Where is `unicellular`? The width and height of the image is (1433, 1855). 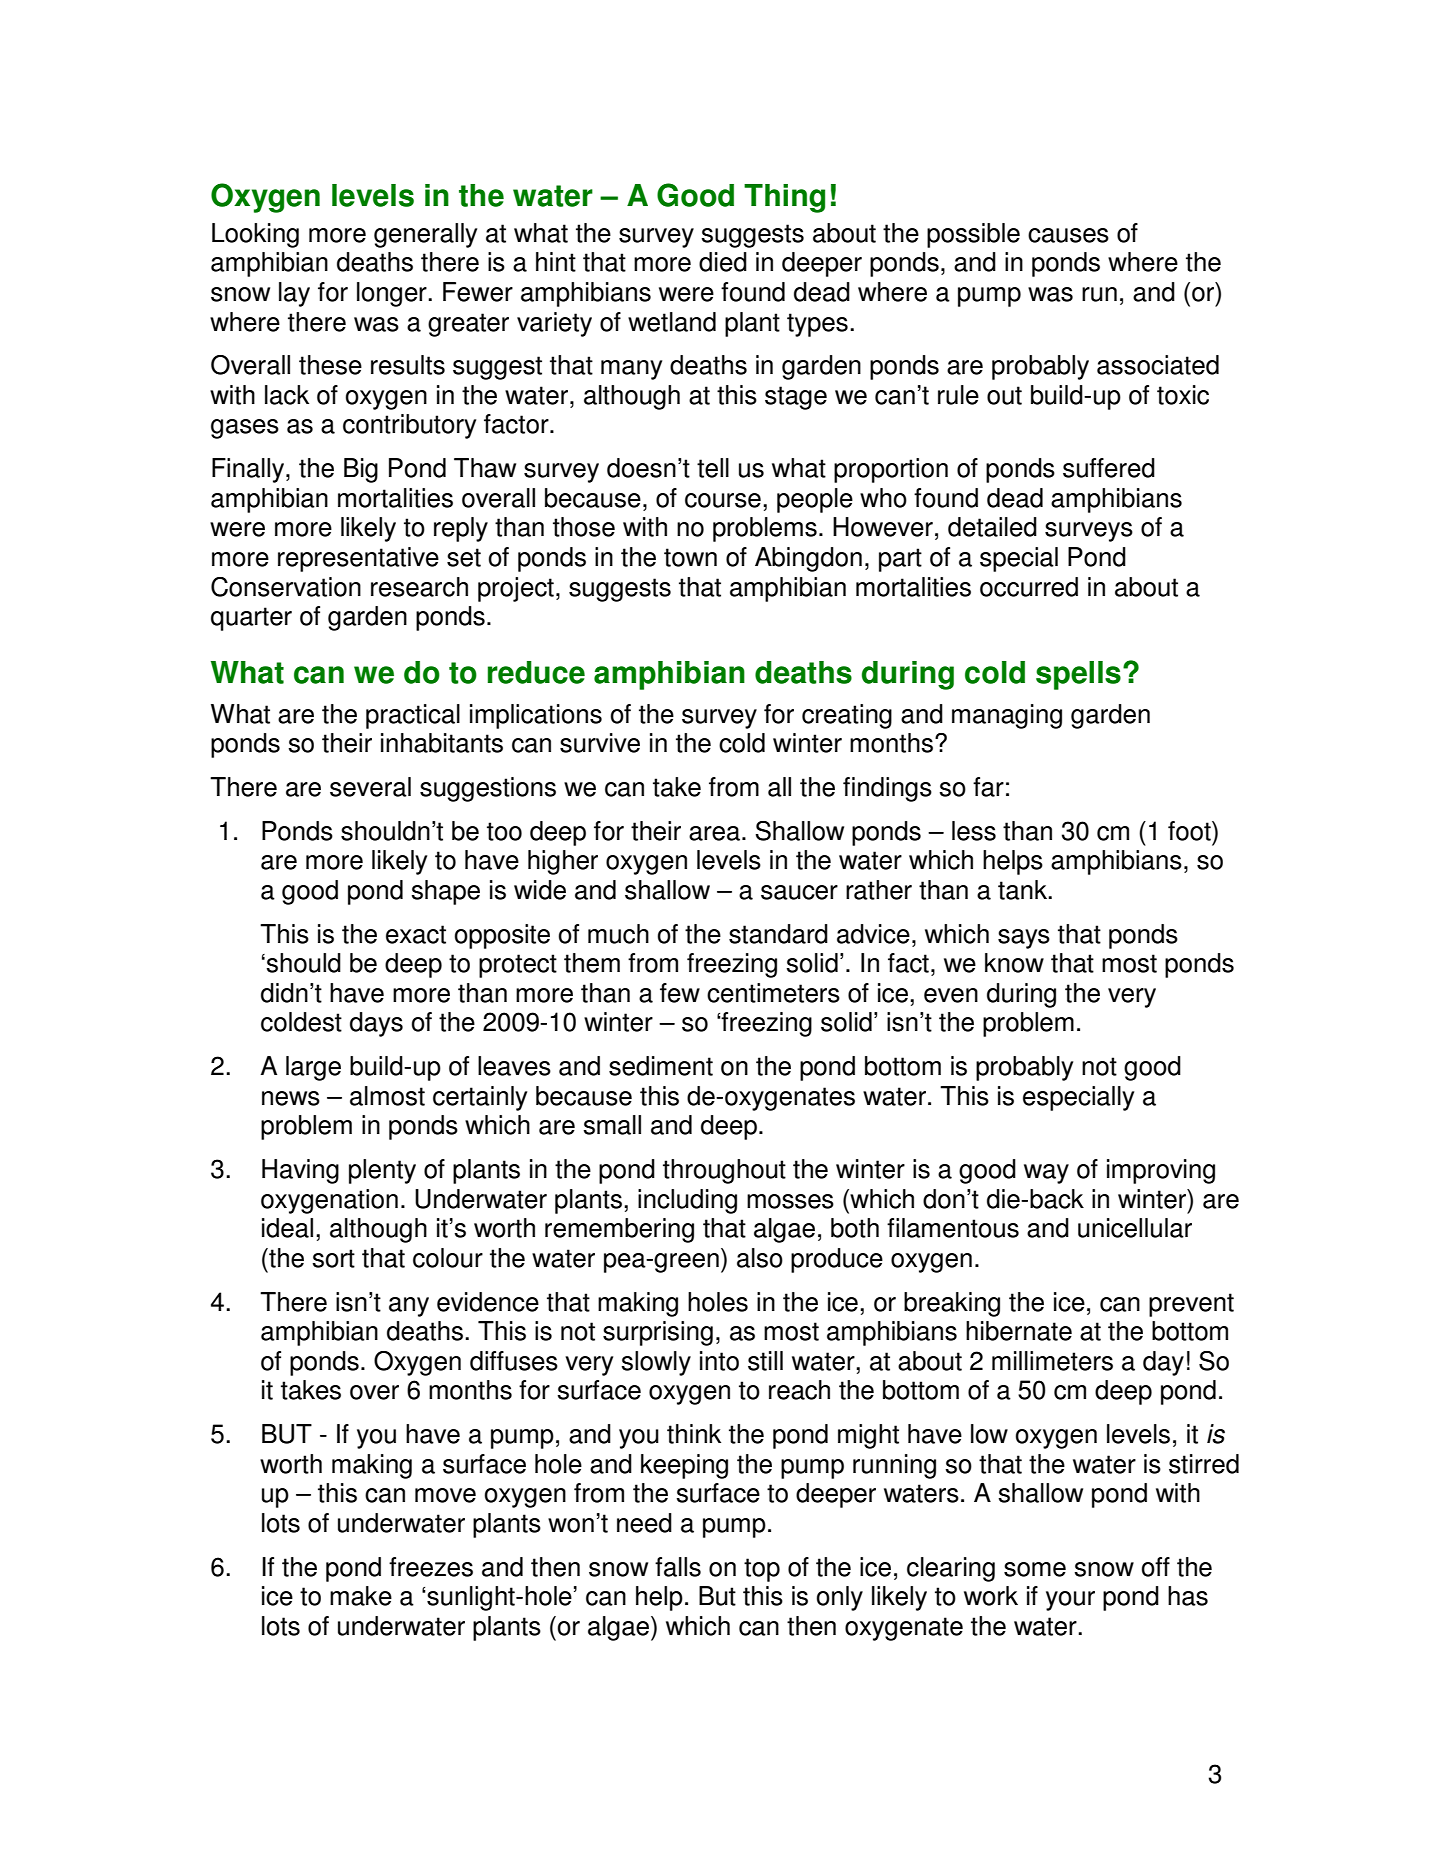
unicellular is located at coordinates (1135, 1228).
